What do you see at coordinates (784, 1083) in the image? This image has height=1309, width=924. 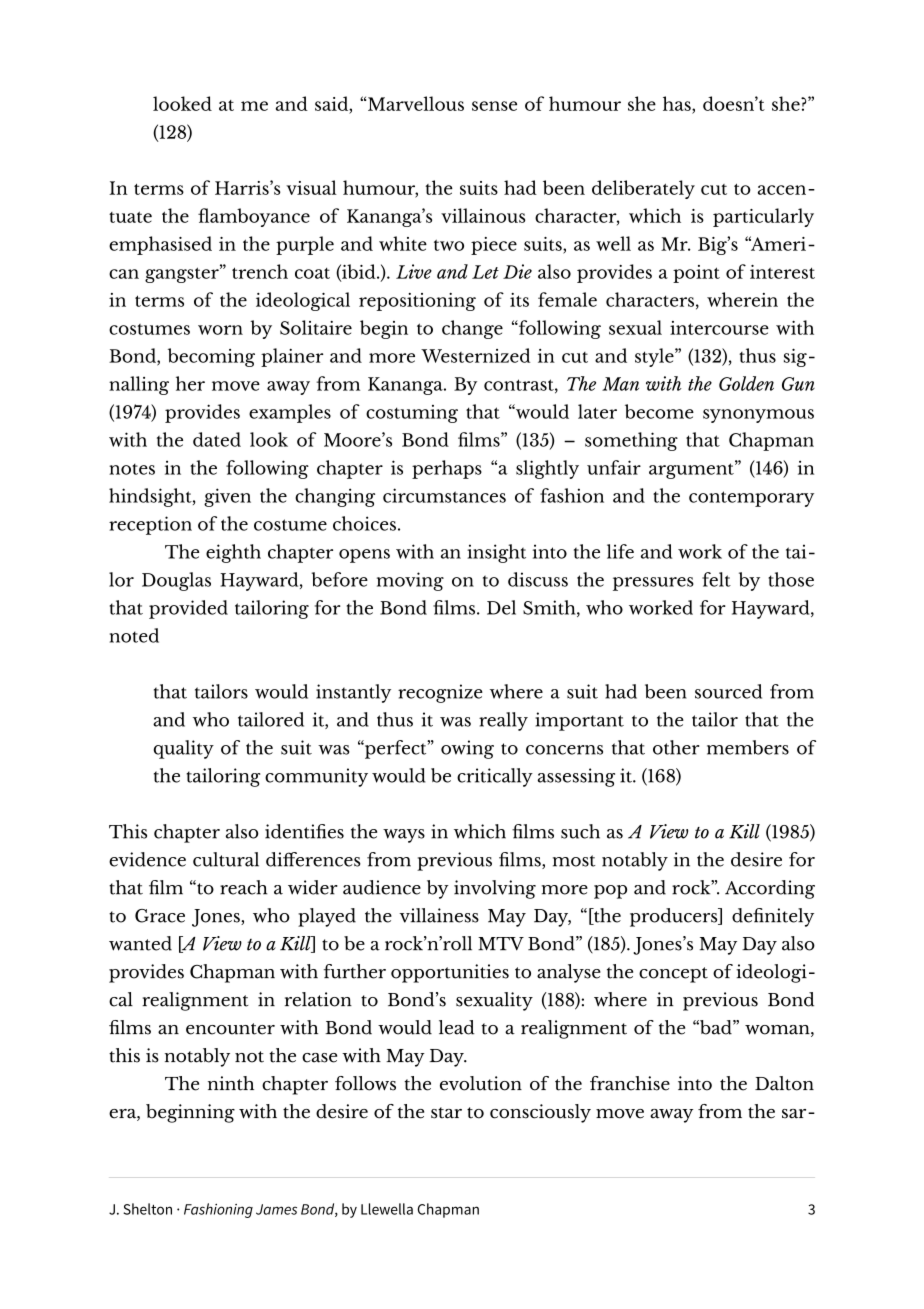 I see `Dalton` at bounding box center [784, 1083].
